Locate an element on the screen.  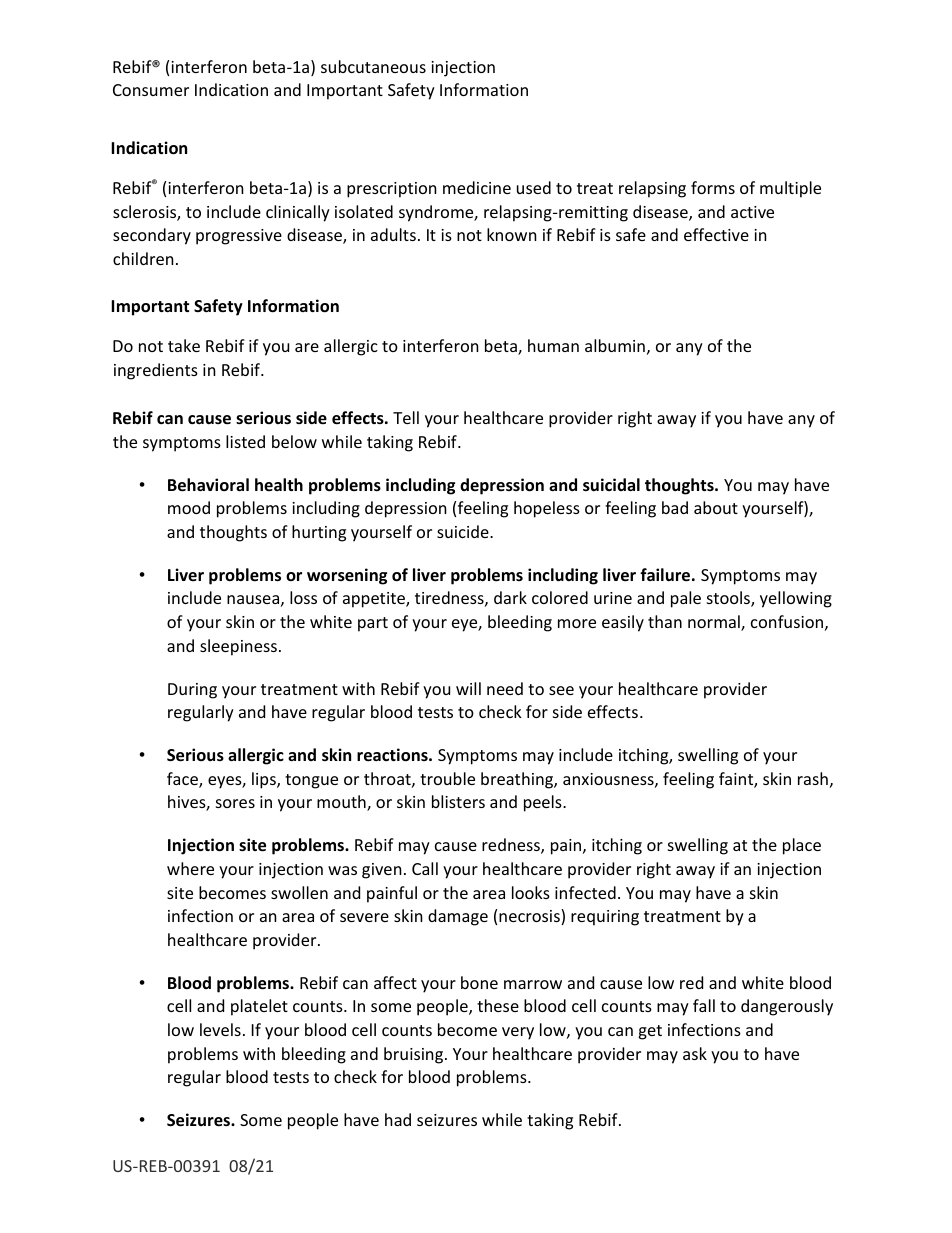
subcutaneous is located at coordinates (373, 66).
